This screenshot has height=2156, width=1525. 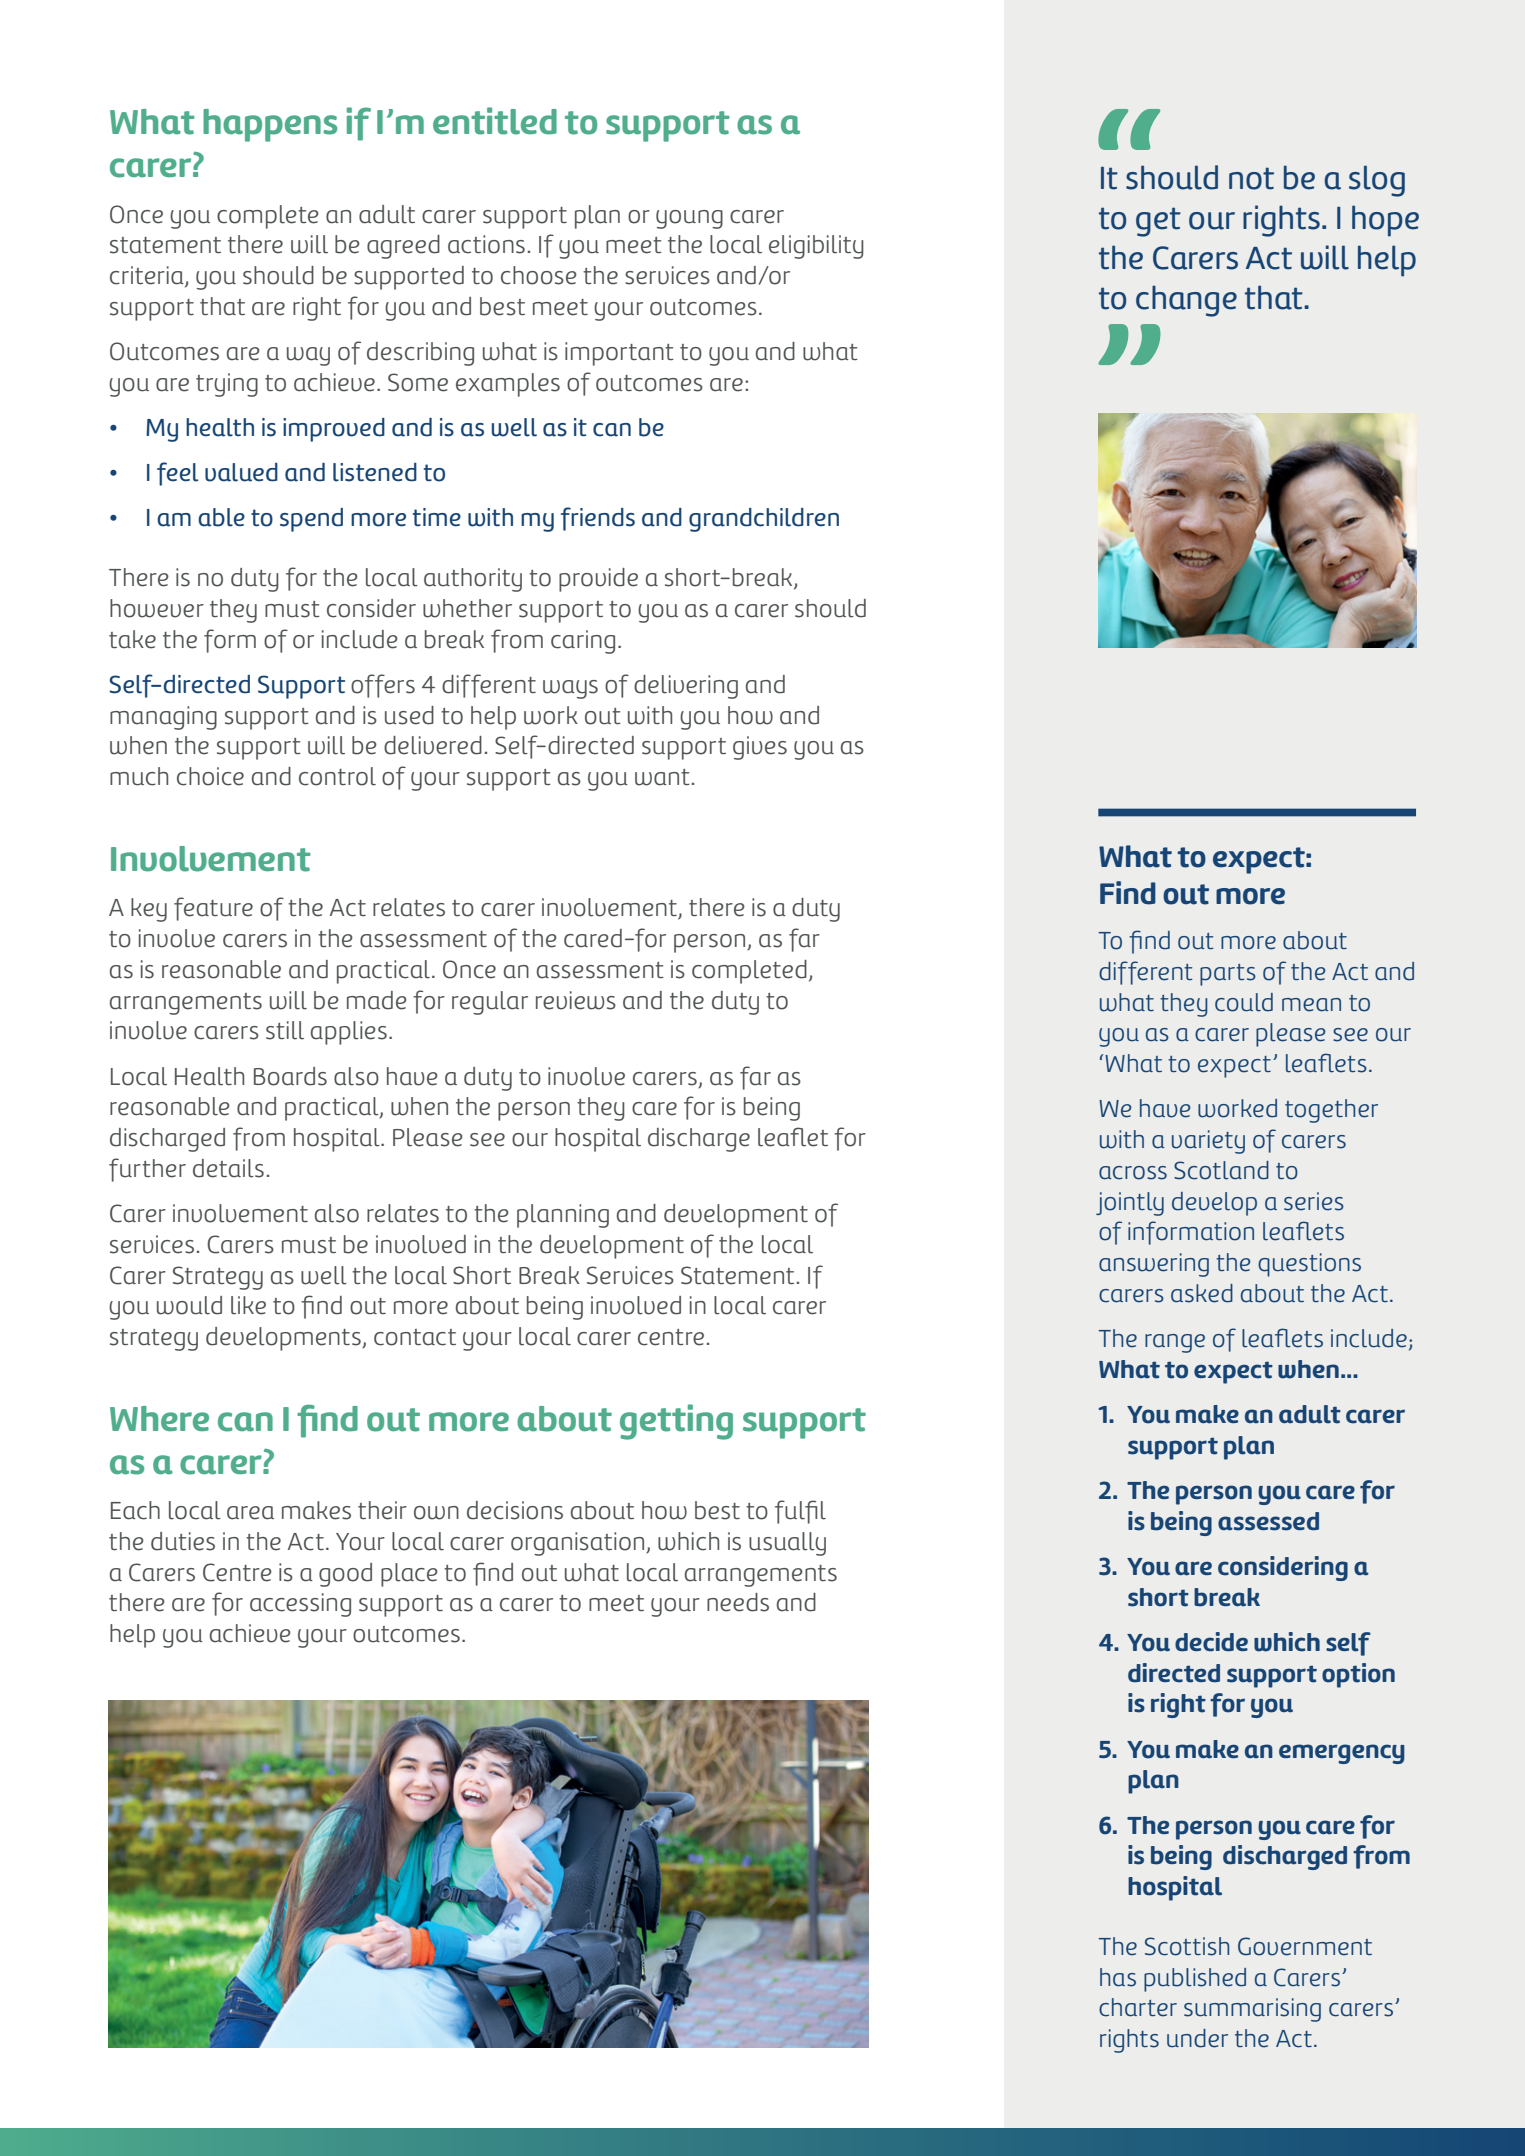 What do you see at coordinates (300, 1605) in the screenshot?
I see `accessing` at bounding box center [300, 1605].
